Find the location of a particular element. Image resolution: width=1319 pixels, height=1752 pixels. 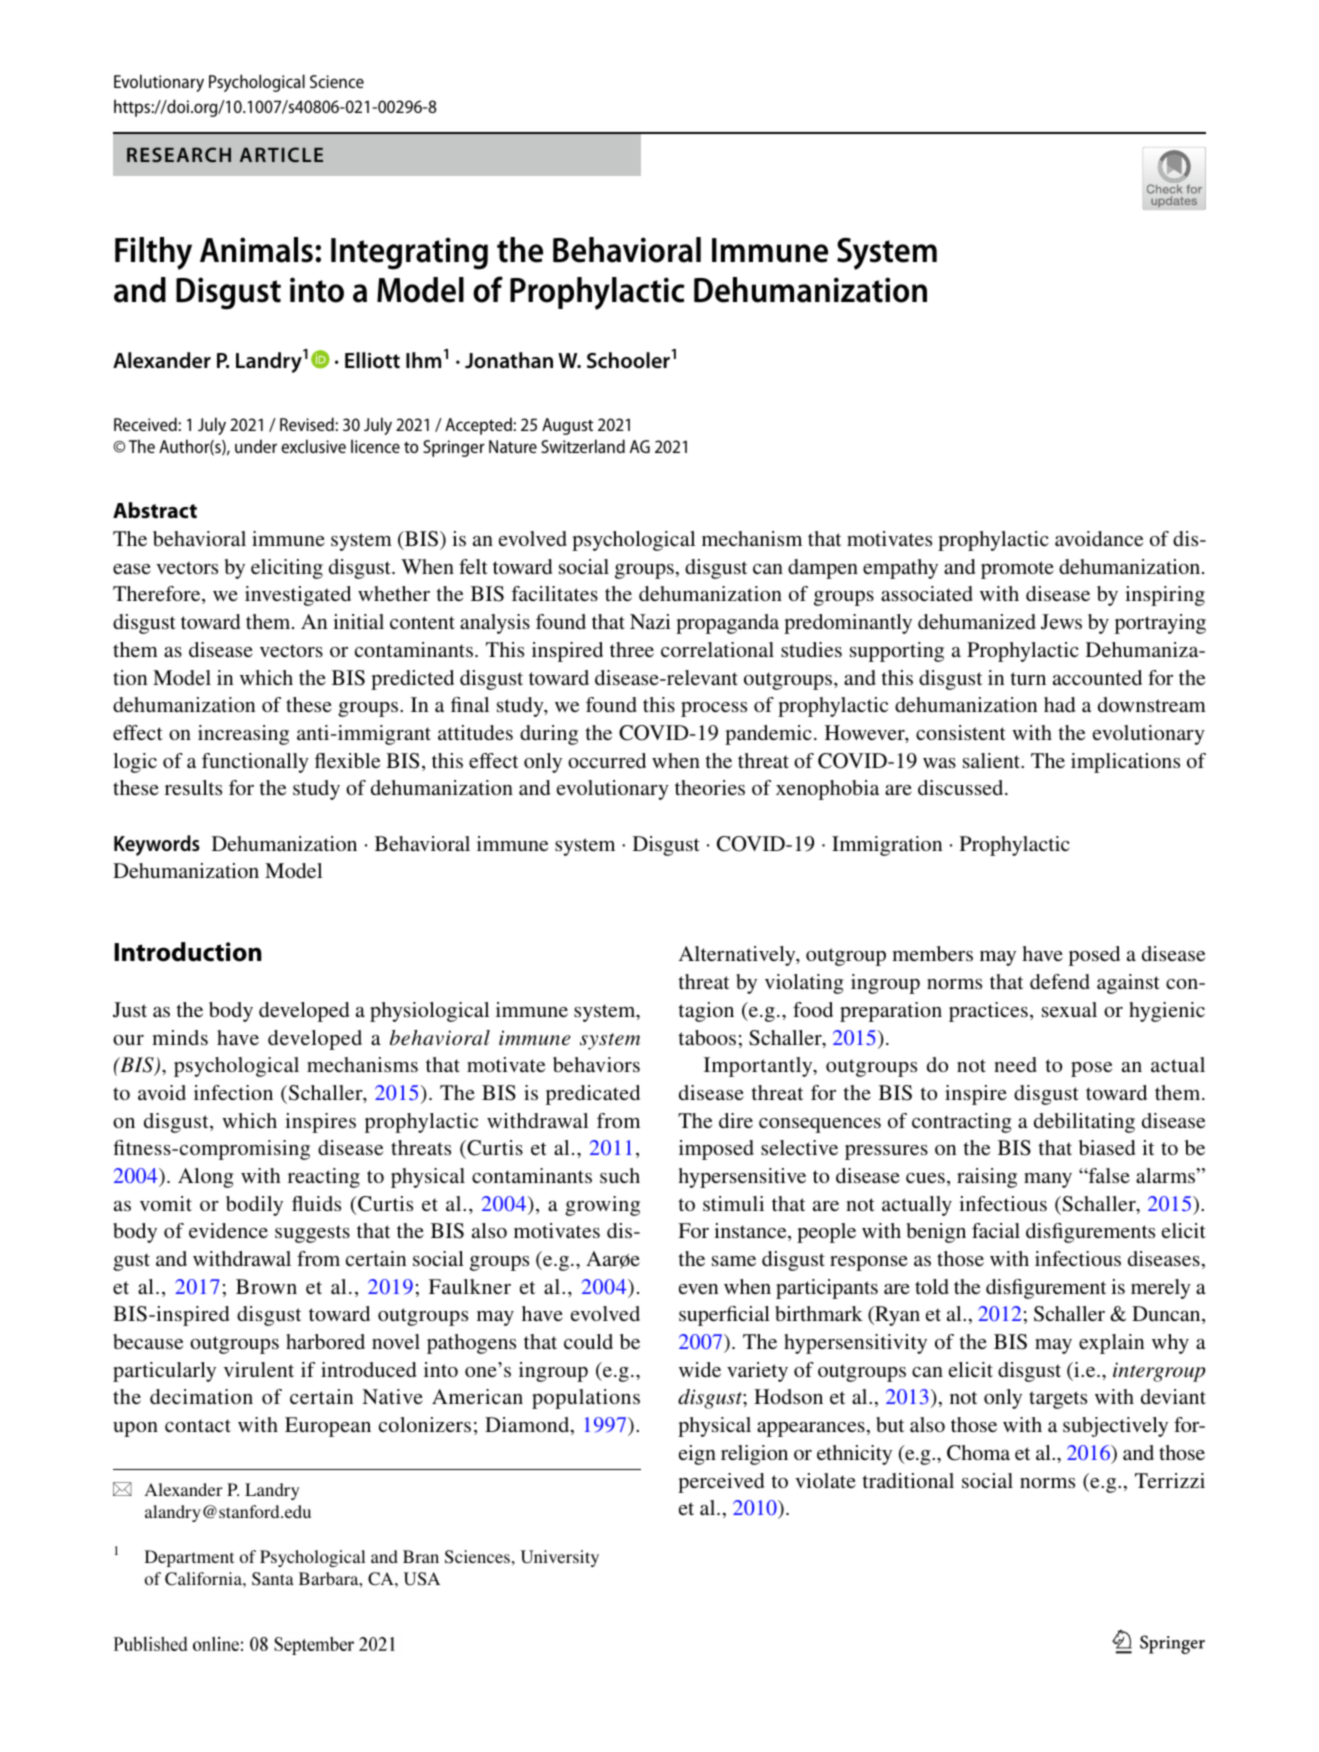

facilitates is located at coordinates (554, 593).
